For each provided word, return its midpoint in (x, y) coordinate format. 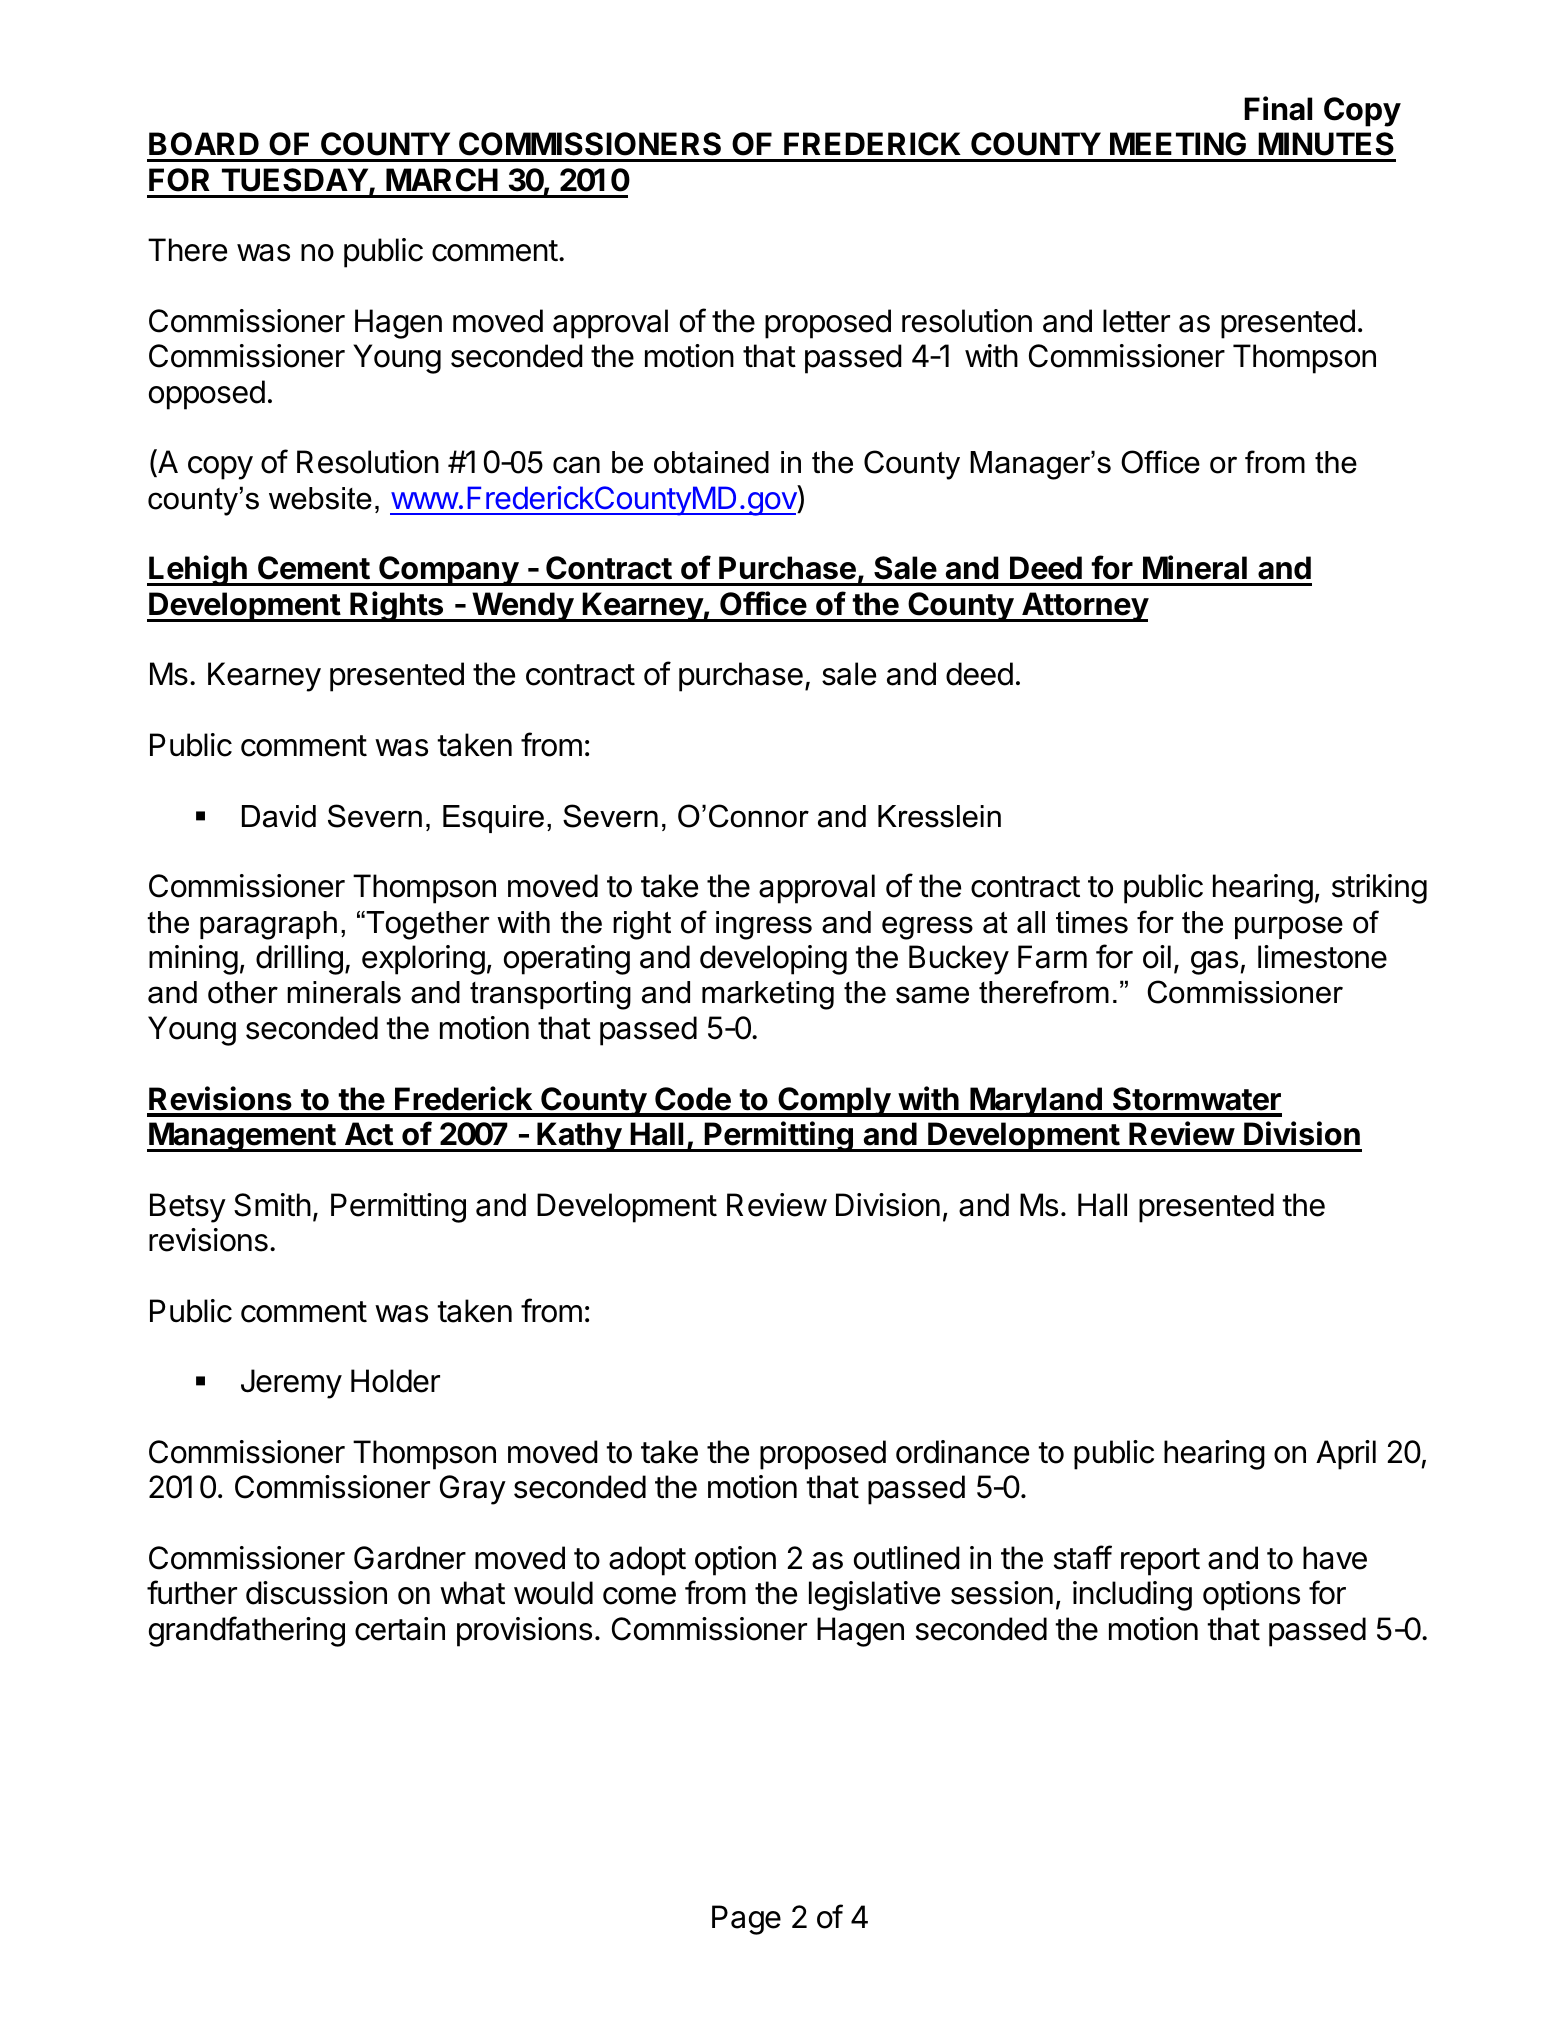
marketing (768, 995)
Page (746, 1920)
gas (1214, 963)
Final (1278, 108)
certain (400, 1629)
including (1132, 1596)
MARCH (442, 180)
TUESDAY (295, 180)
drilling (299, 960)
